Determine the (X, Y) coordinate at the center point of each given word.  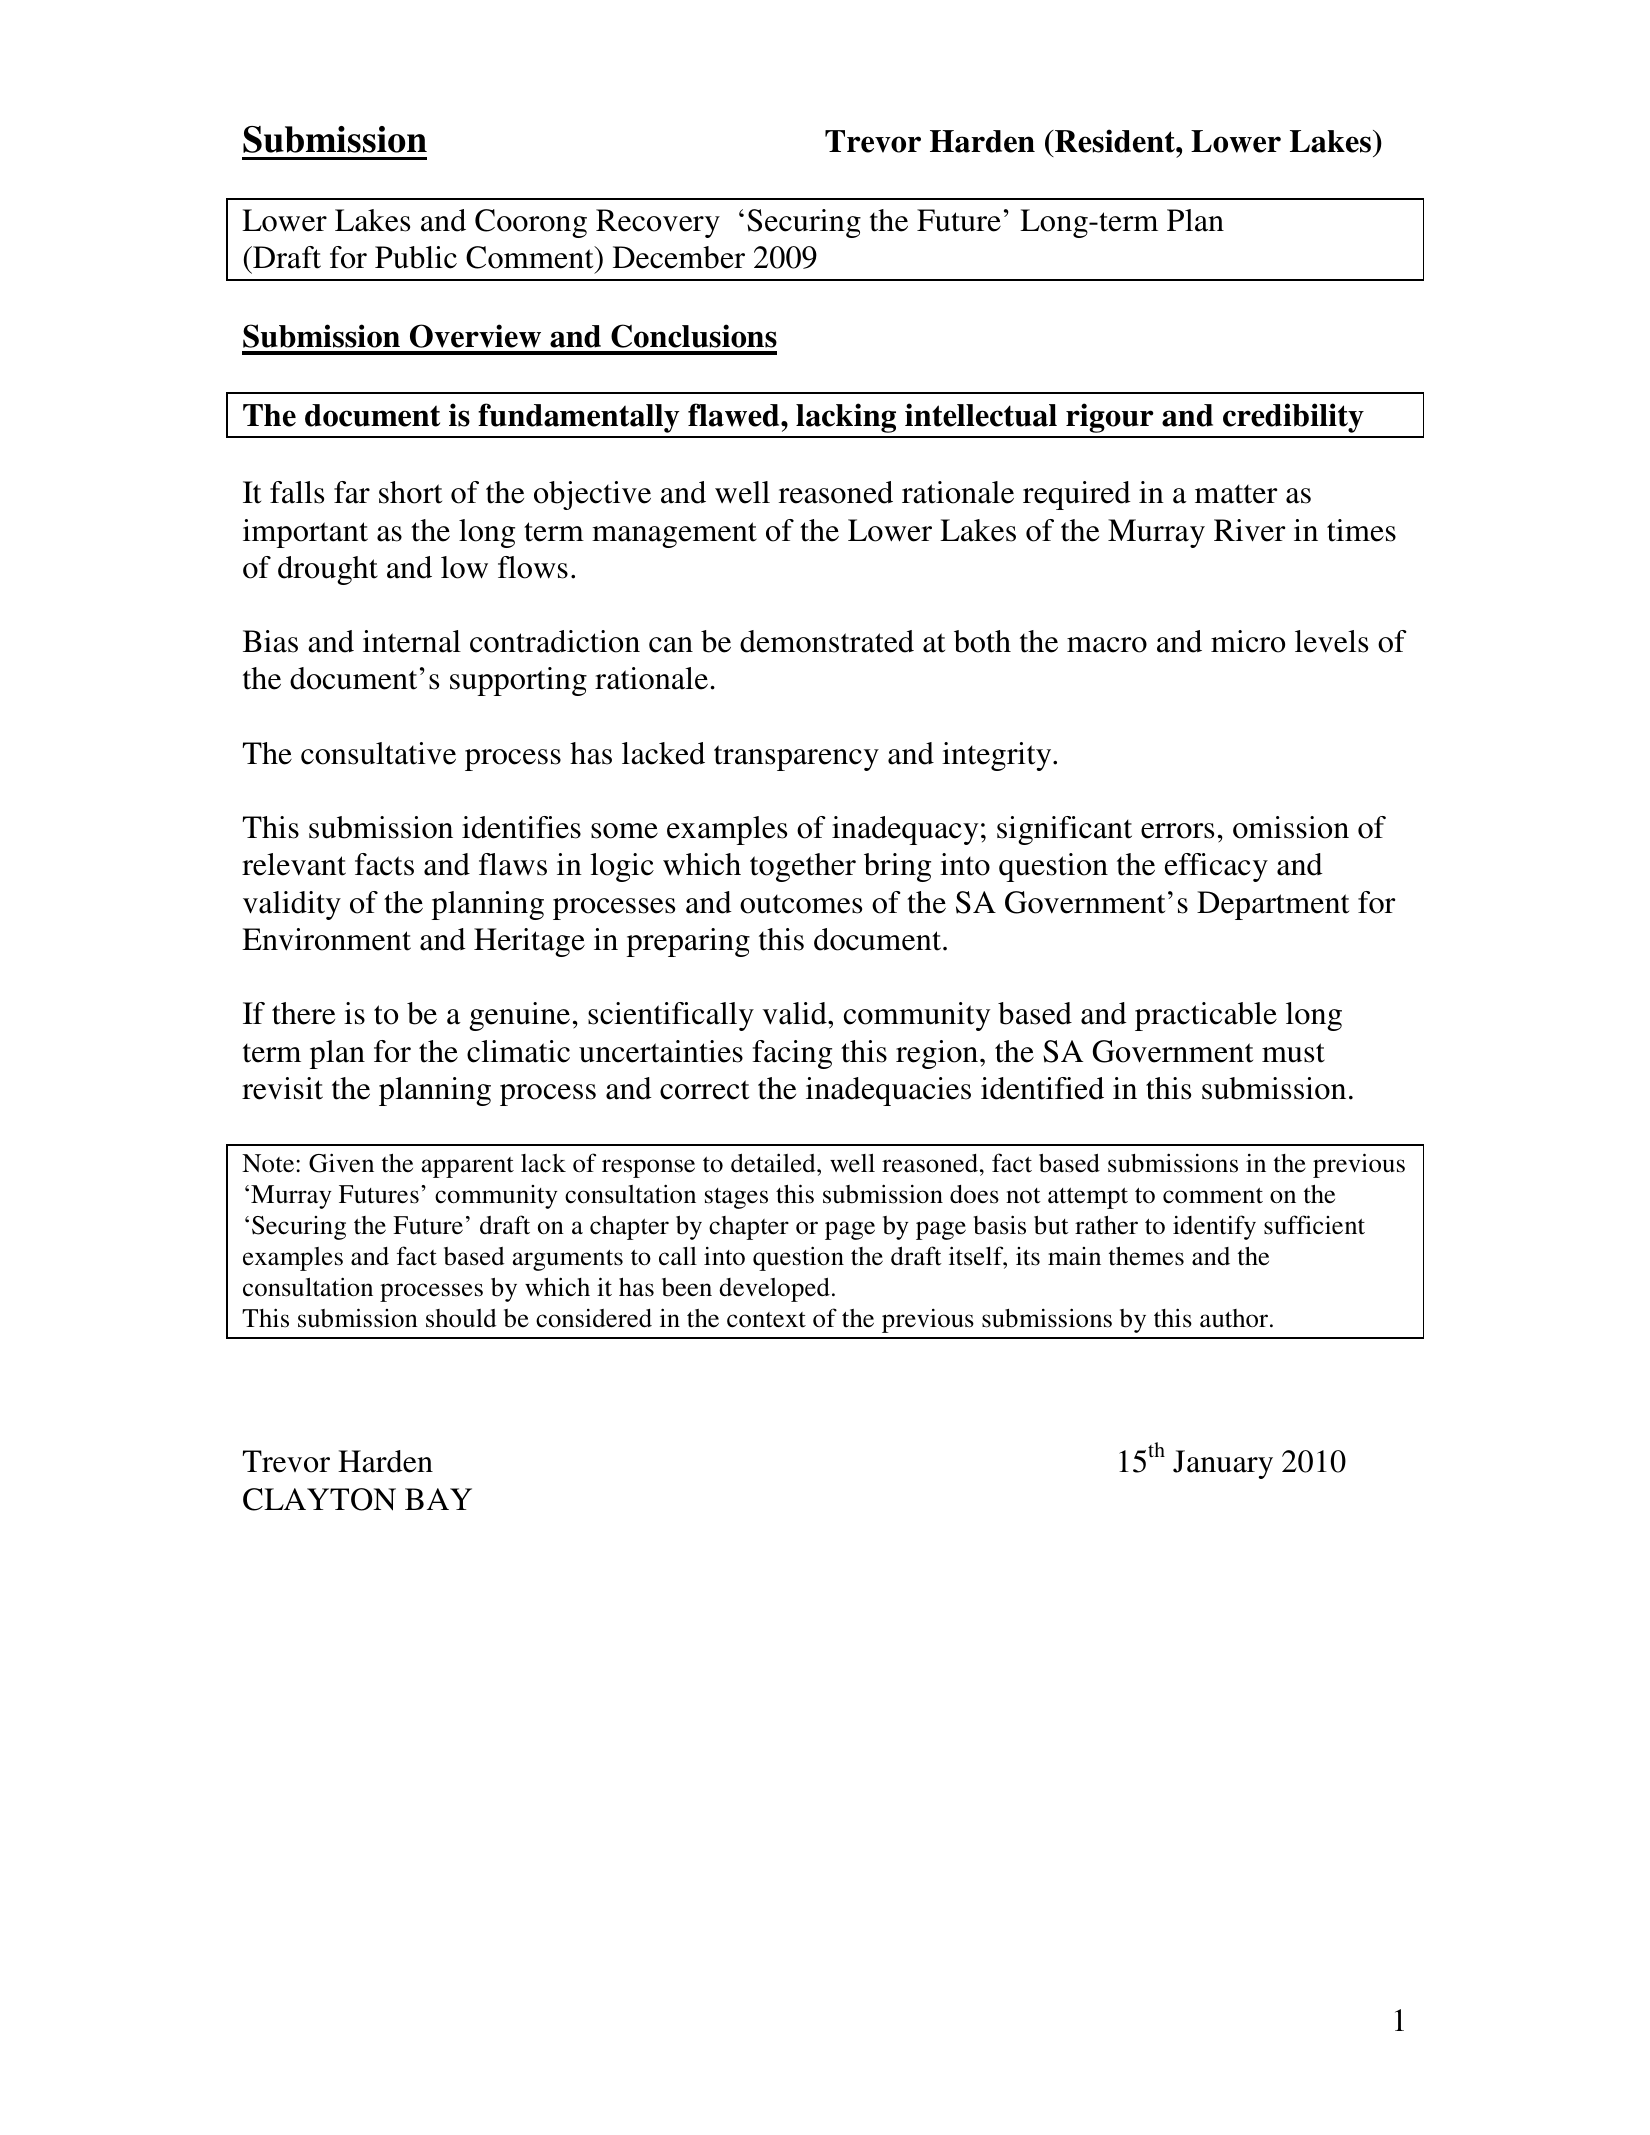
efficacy (1216, 867)
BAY (438, 1499)
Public (416, 257)
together (803, 867)
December (679, 257)
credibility (1293, 418)
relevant (294, 864)
